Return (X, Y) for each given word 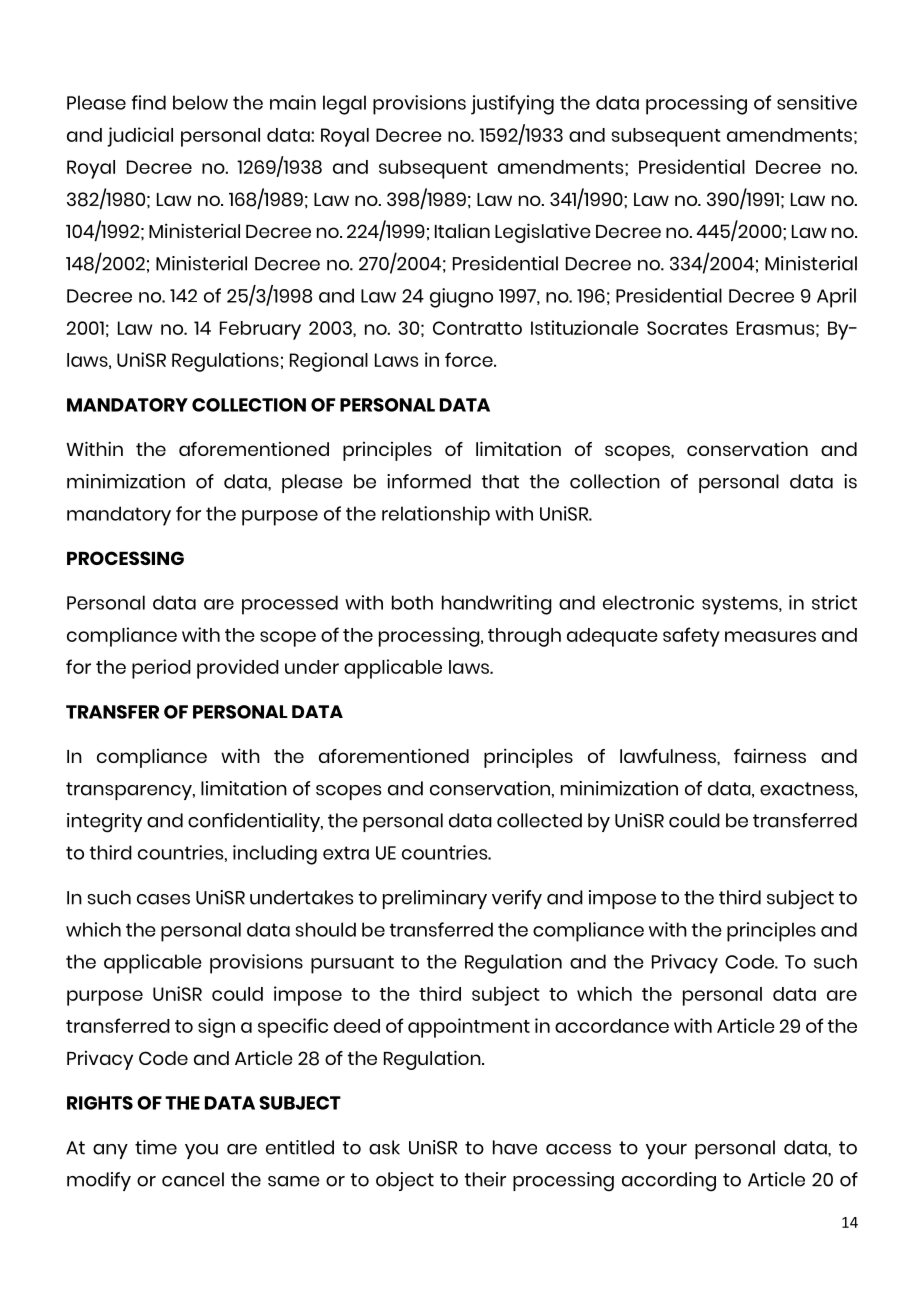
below (200, 102)
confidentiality (255, 822)
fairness (770, 755)
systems (741, 605)
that (500, 481)
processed (290, 605)
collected (539, 820)
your (666, 1151)
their (485, 1179)
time (156, 1147)
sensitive (817, 102)
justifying (512, 105)
